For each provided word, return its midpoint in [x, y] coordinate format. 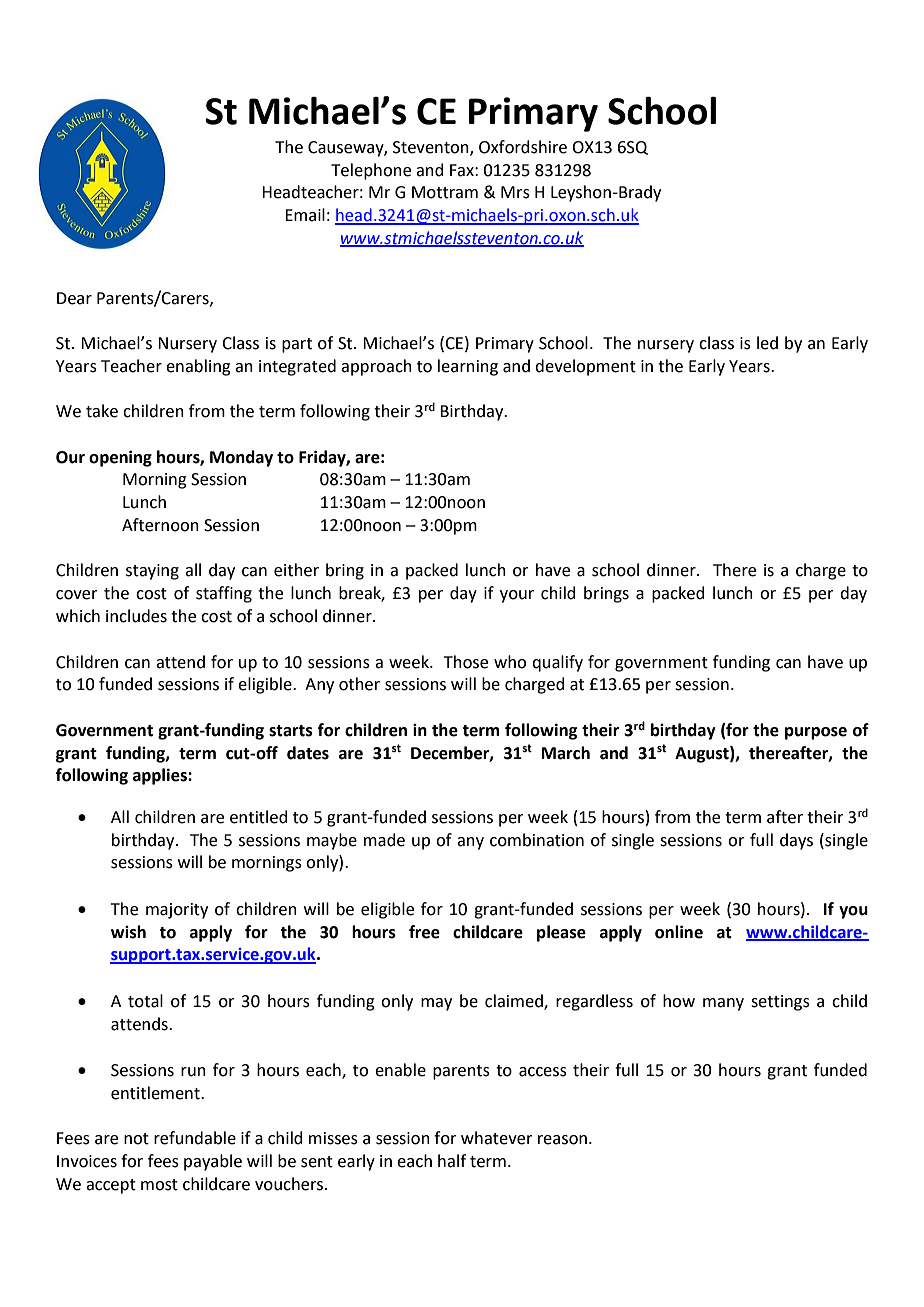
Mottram [445, 192]
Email [305, 215]
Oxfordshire [523, 147]
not [136, 1139]
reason [562, 1140]
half [452, 1161]
